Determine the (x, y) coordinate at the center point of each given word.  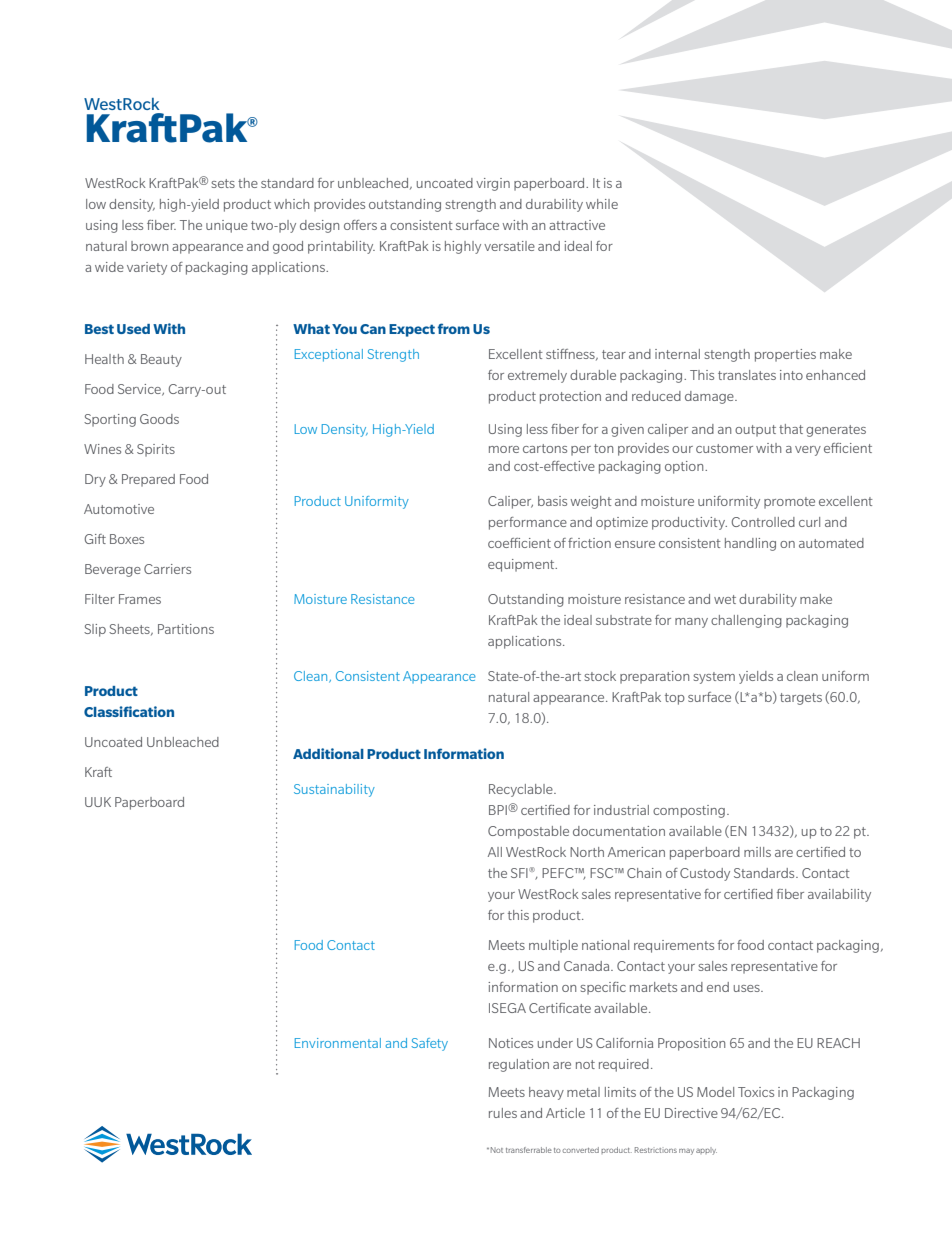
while (602, 204)
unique (227, 226)
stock (600, 676)
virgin (493, 184)
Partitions (186, 629)
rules (503, 1113)
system (714, 678)
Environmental (338, 1043)
